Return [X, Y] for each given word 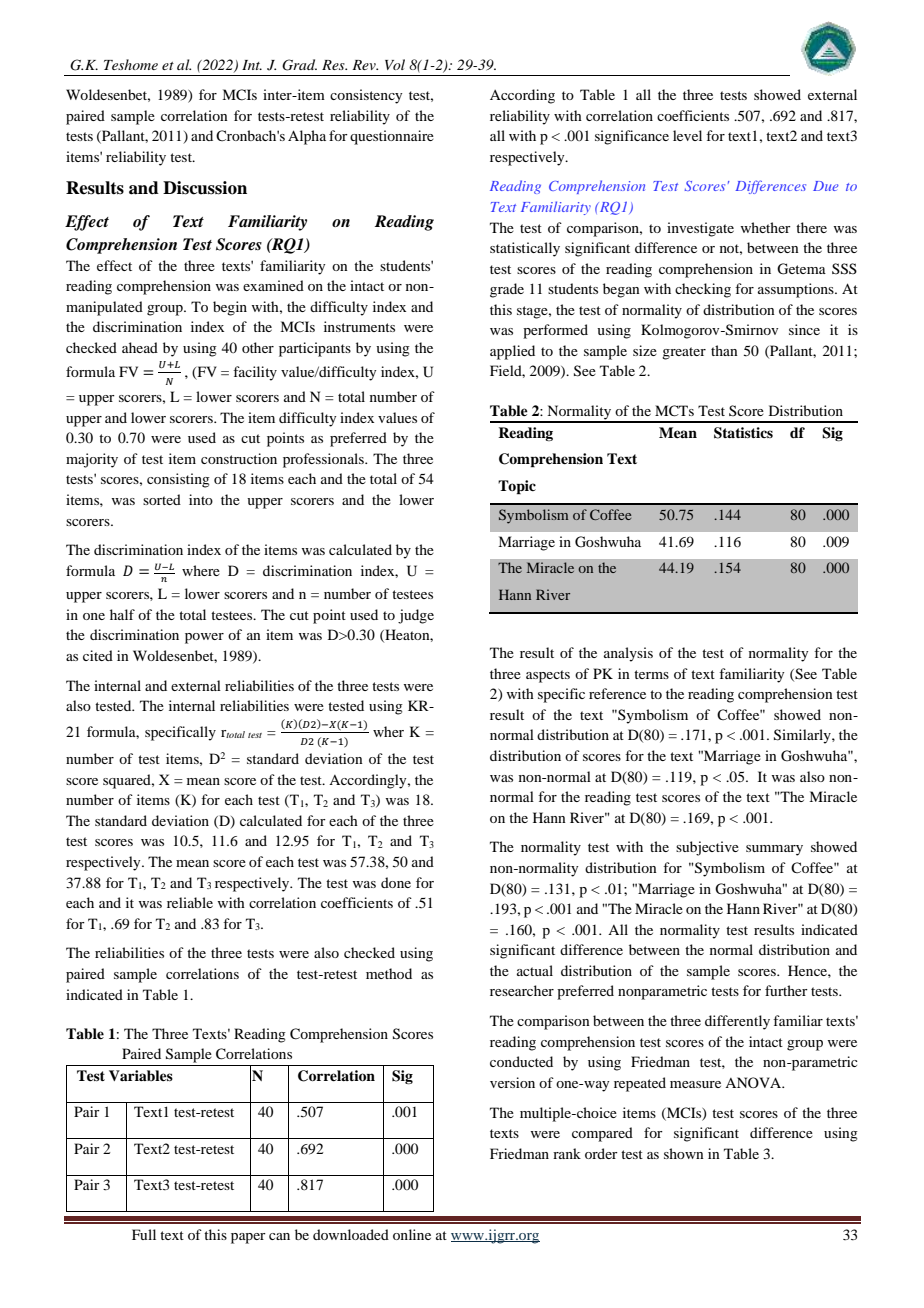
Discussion [205, 188]
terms [651, 674]
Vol [395, 64]
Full [144, 1234]
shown [684, 1153]
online [412, 1234]
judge [416, 616]
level [687, 135]
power [204, 638]
